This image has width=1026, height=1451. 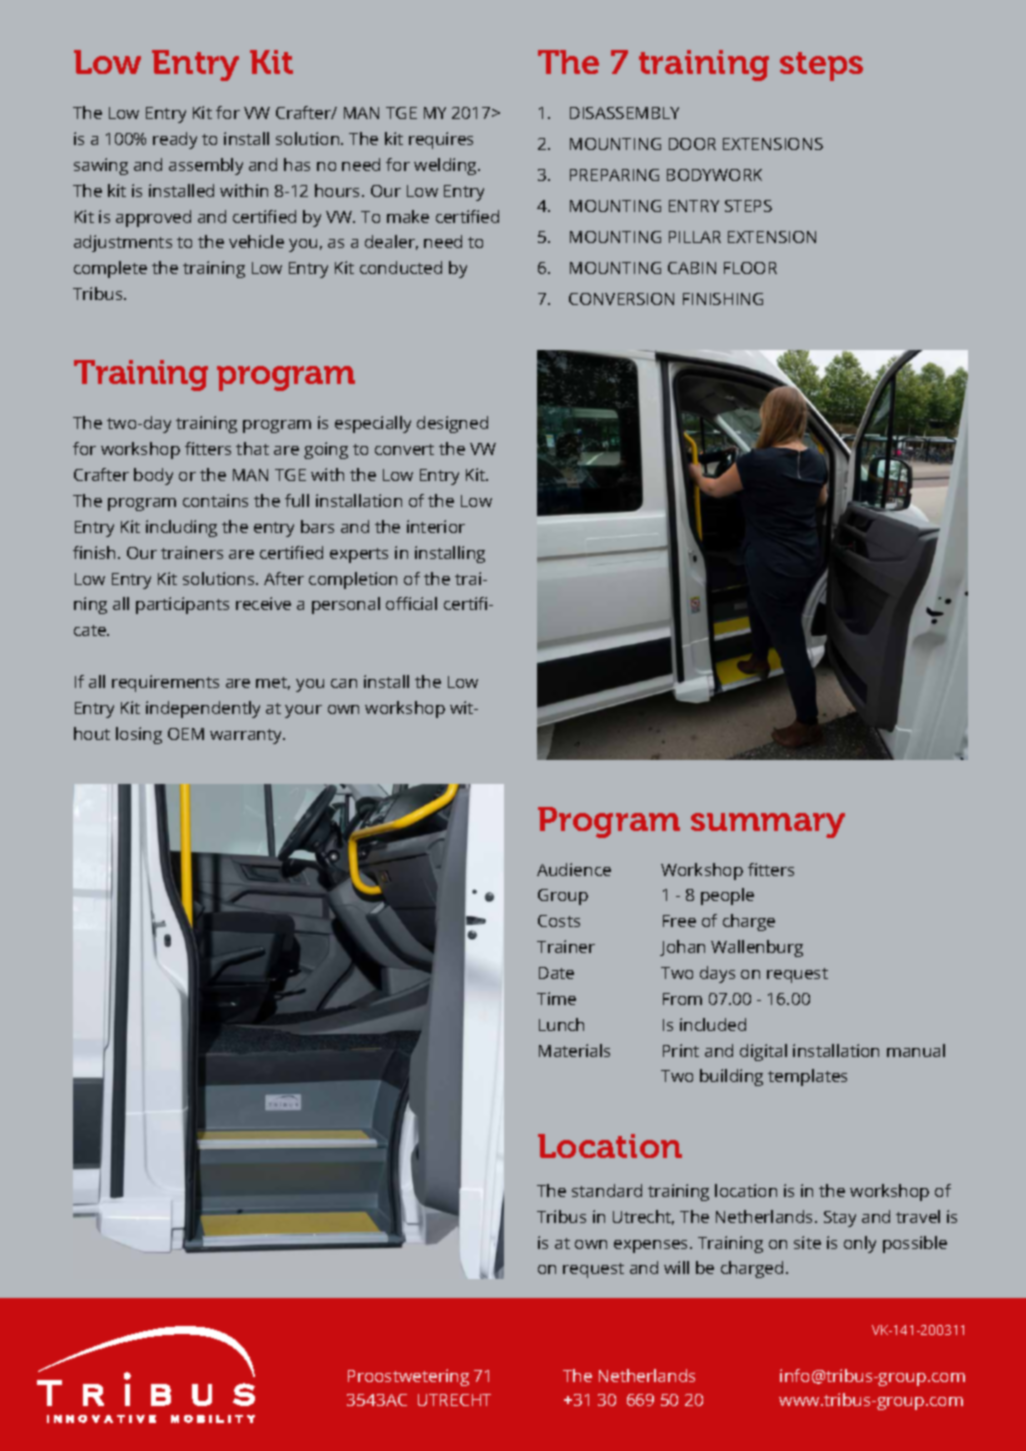 What do you see at coordinates (652, 1246) in the image?
I see `expenses` at bounding box center [652, 1246].
